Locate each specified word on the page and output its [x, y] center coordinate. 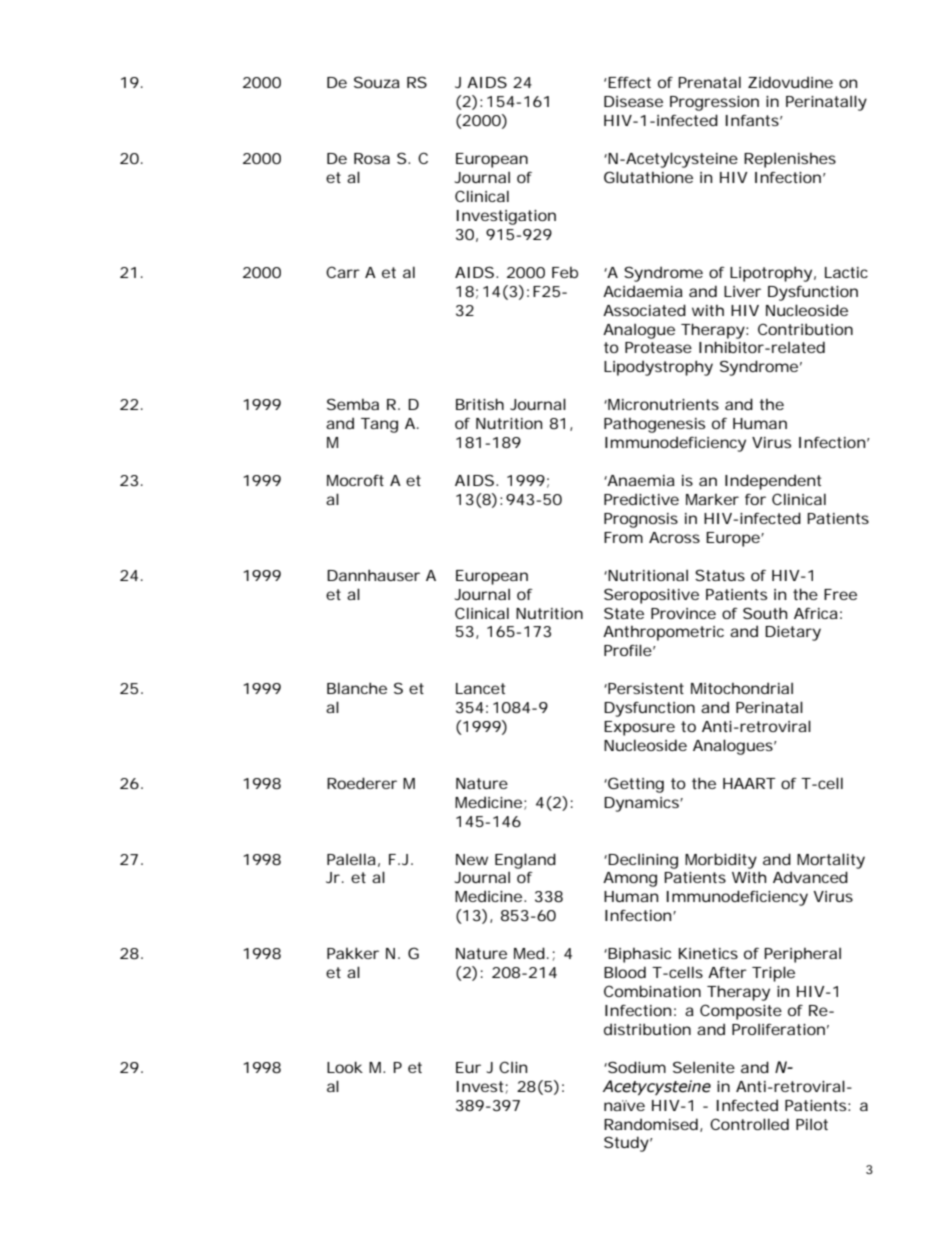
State [624, 613]
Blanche [357, 688]
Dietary [793, 633]
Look [345, 1067]
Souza [377, 82]
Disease [633, 101]
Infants [754, 120]
